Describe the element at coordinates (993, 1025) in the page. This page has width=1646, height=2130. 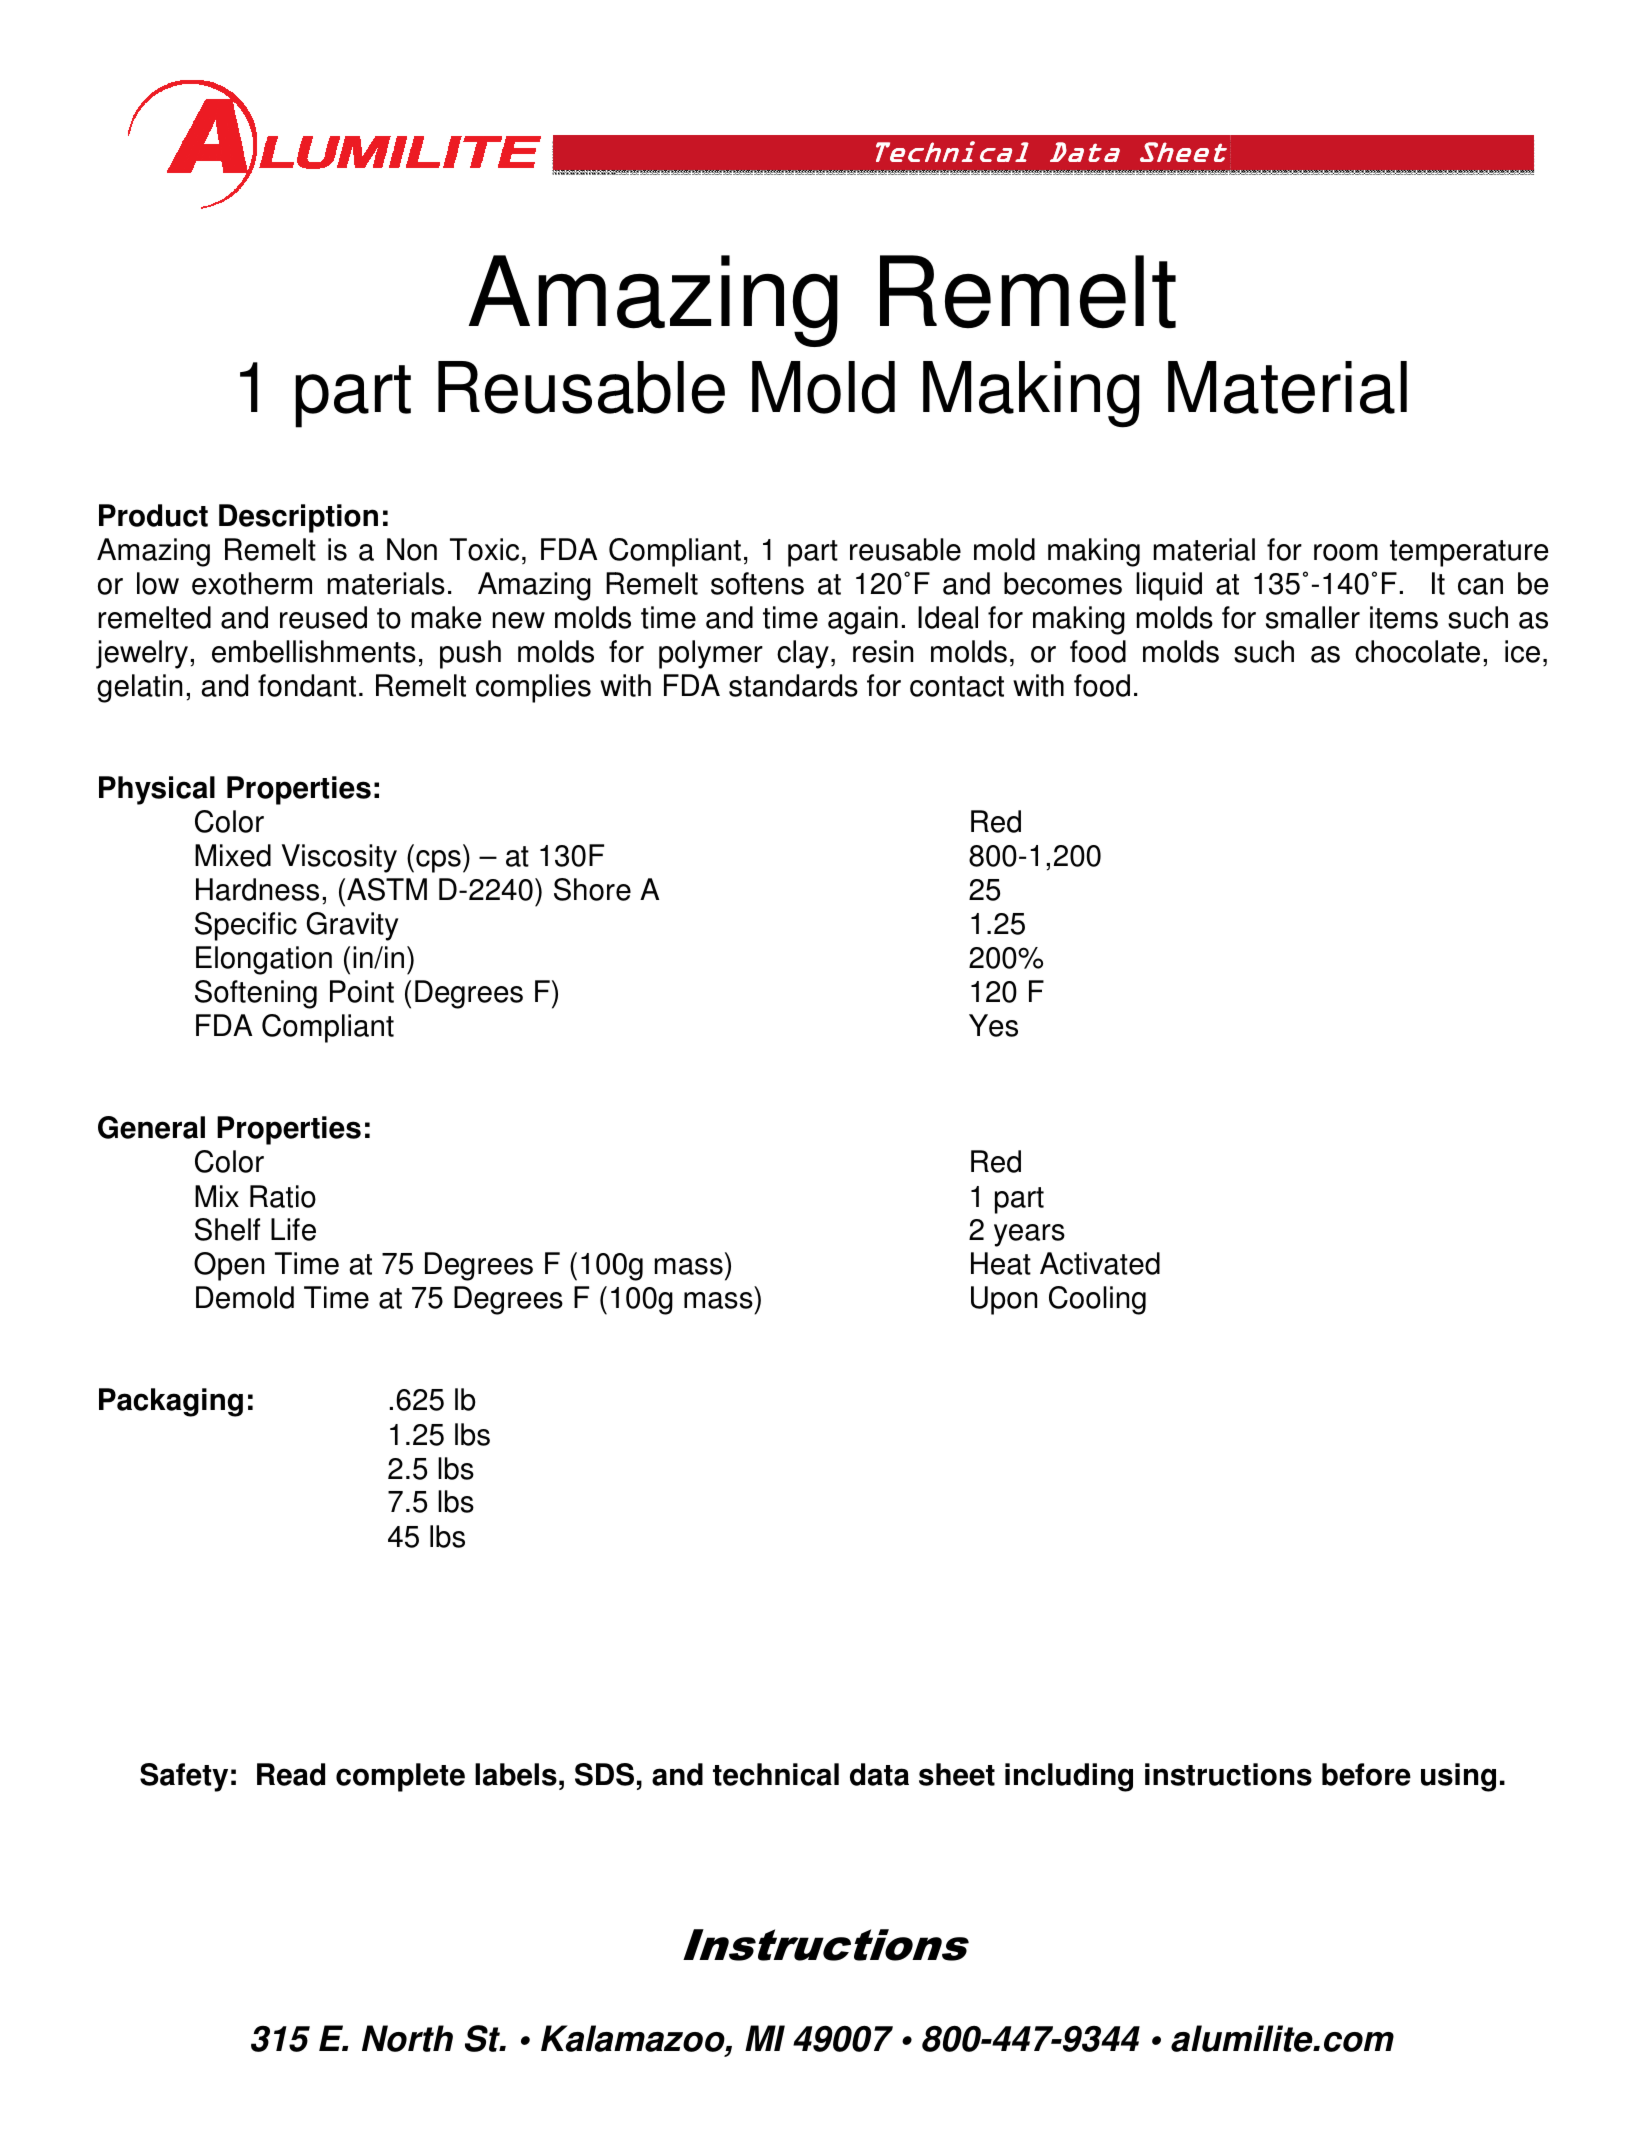
I see `Yes` at that location.
